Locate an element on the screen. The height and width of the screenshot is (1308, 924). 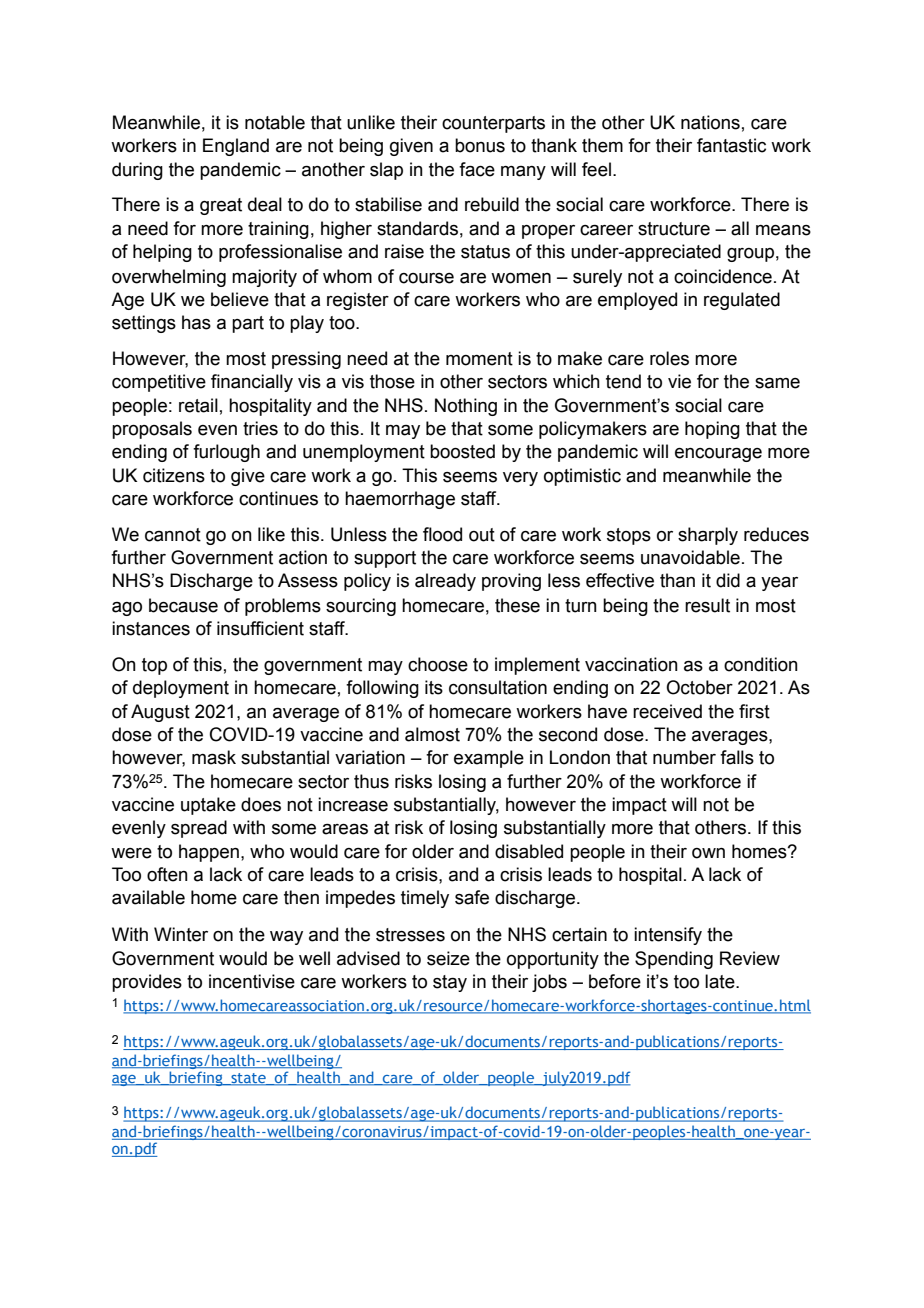
unavoidable is located at coordinates (690, 557).
